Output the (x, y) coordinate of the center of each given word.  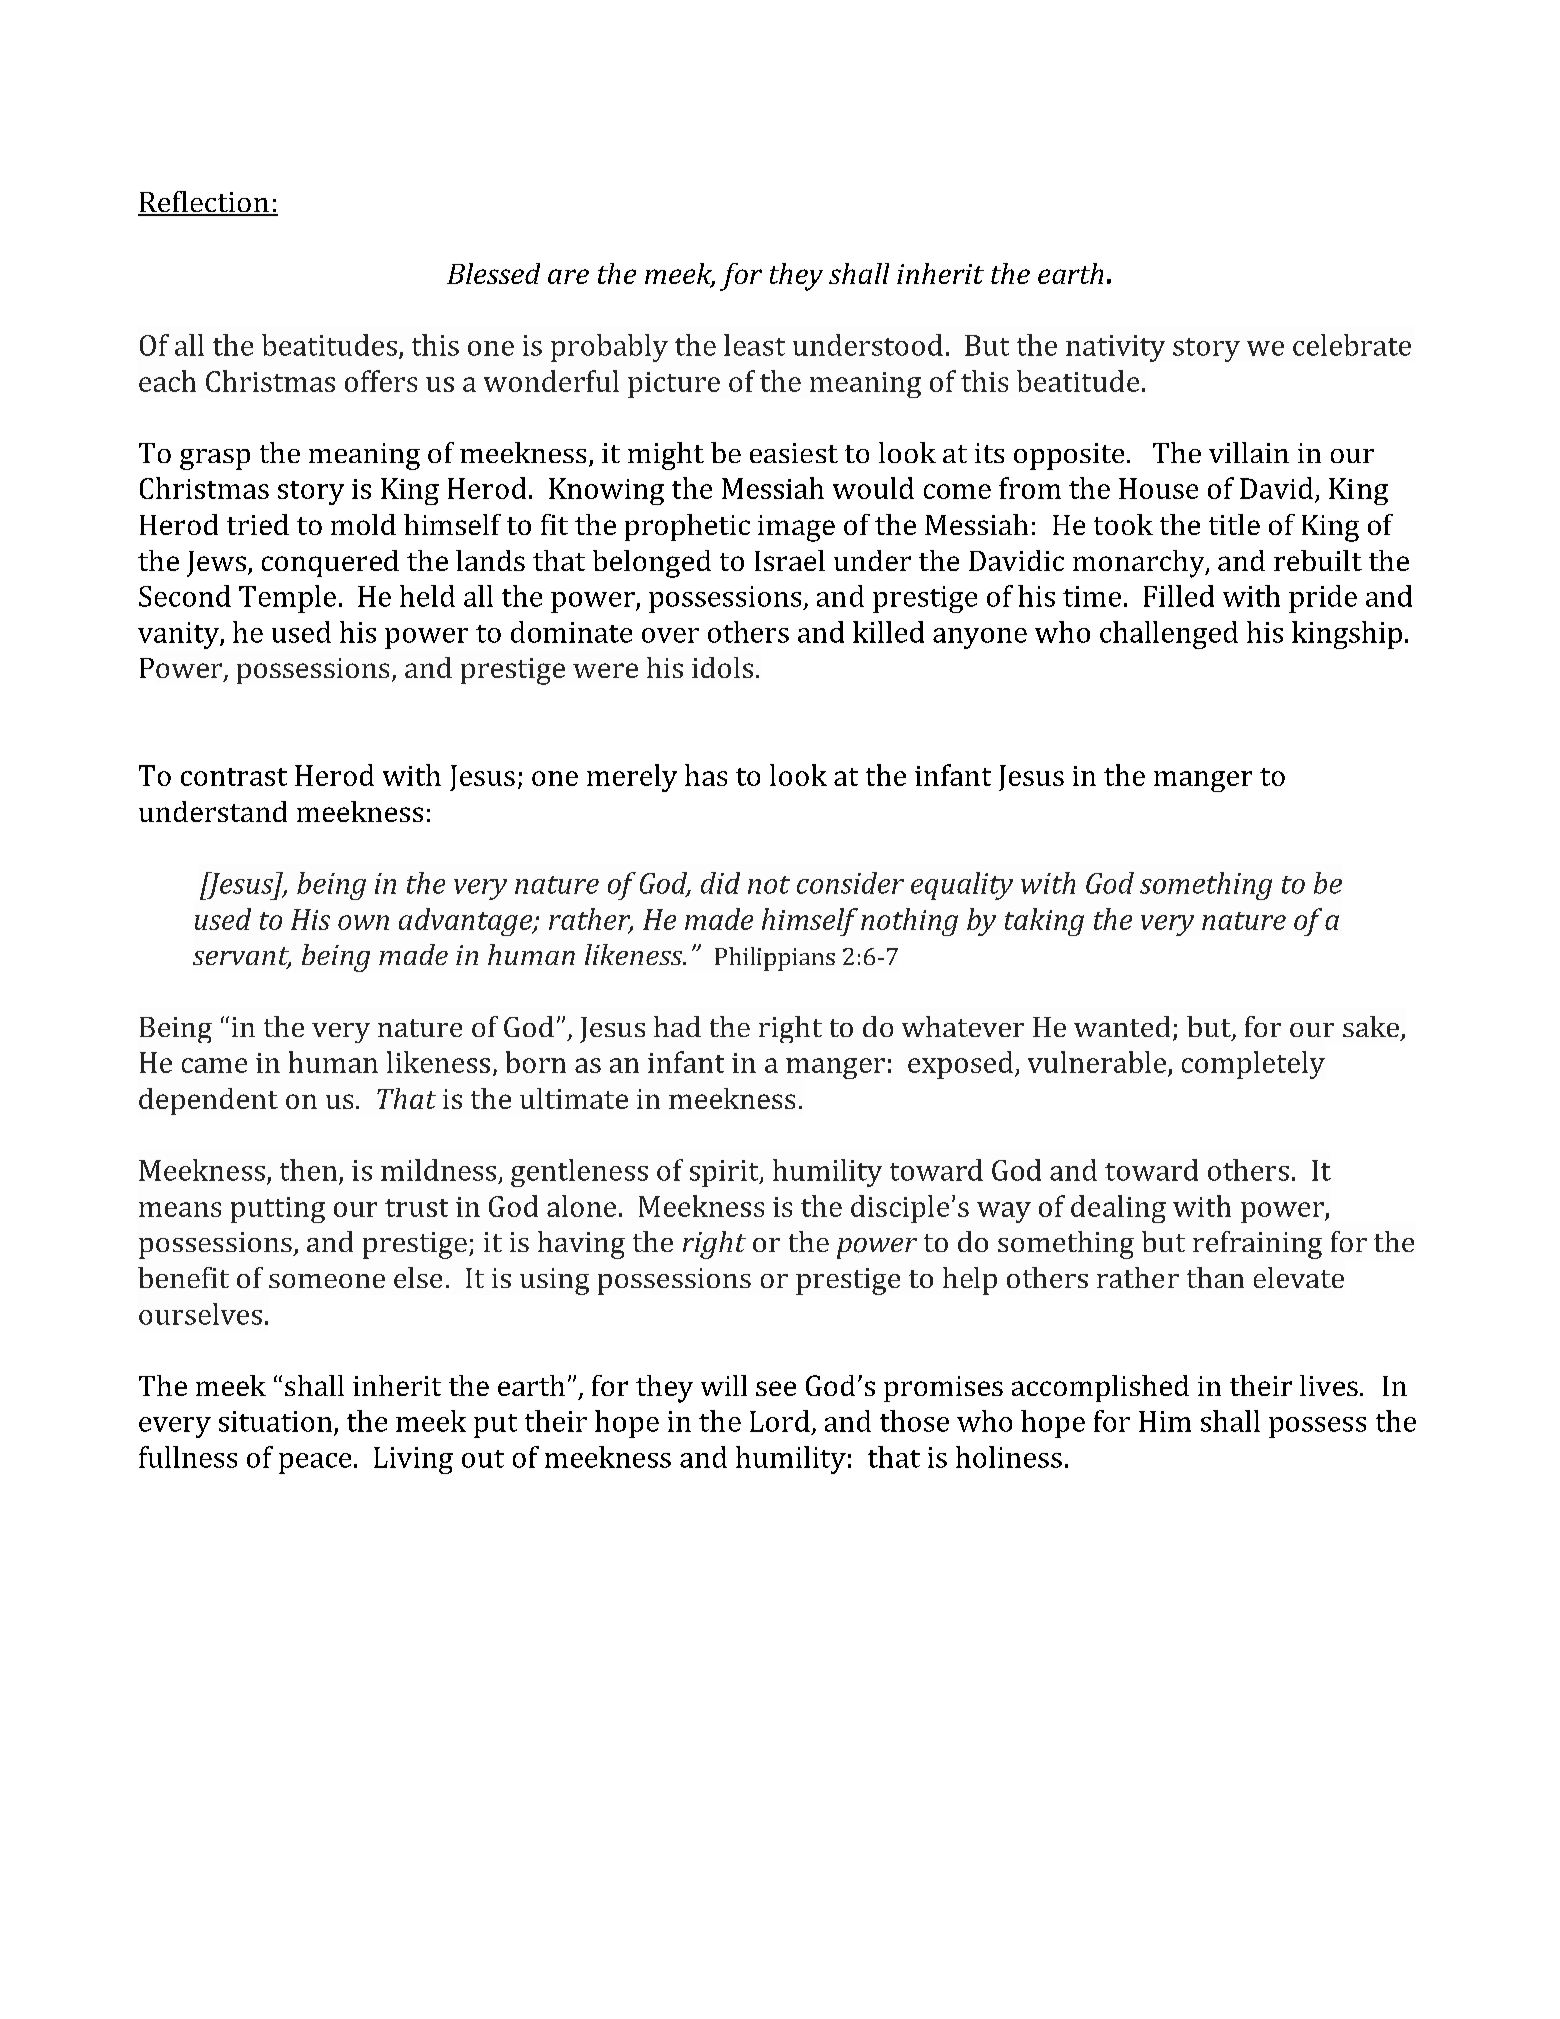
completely (1253, 1065)
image (796, 528)
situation (275, 1421)
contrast (234, 777)
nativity (1115, 348)
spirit (725, 1173)
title (1234, 524)
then (308, 1170)
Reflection (204, 203)
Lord (780, 1421)
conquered (330, 563)
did (720, 883)
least (754, 345)
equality (962, 886)
